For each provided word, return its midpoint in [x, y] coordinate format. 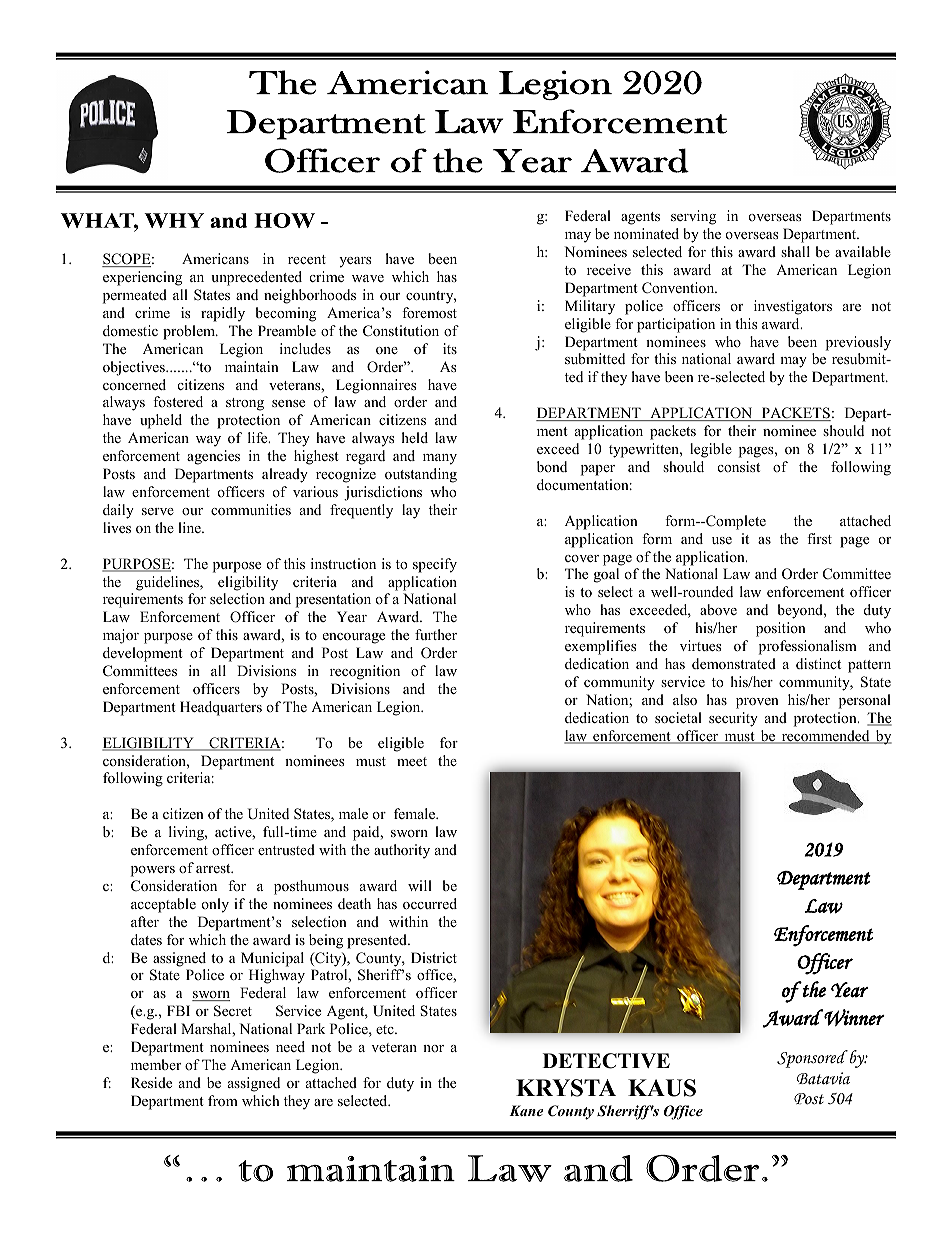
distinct [818, 663]
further [436, 634]
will [420, 885]
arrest [214, 868]
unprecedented [256, 278]
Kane [526, 1110]
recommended [825, 737]
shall [795, 251]
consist [739, 466]
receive [609, 269]
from [223, 1100]
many [440, 459]
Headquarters [221, 708]
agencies [213, 457]
